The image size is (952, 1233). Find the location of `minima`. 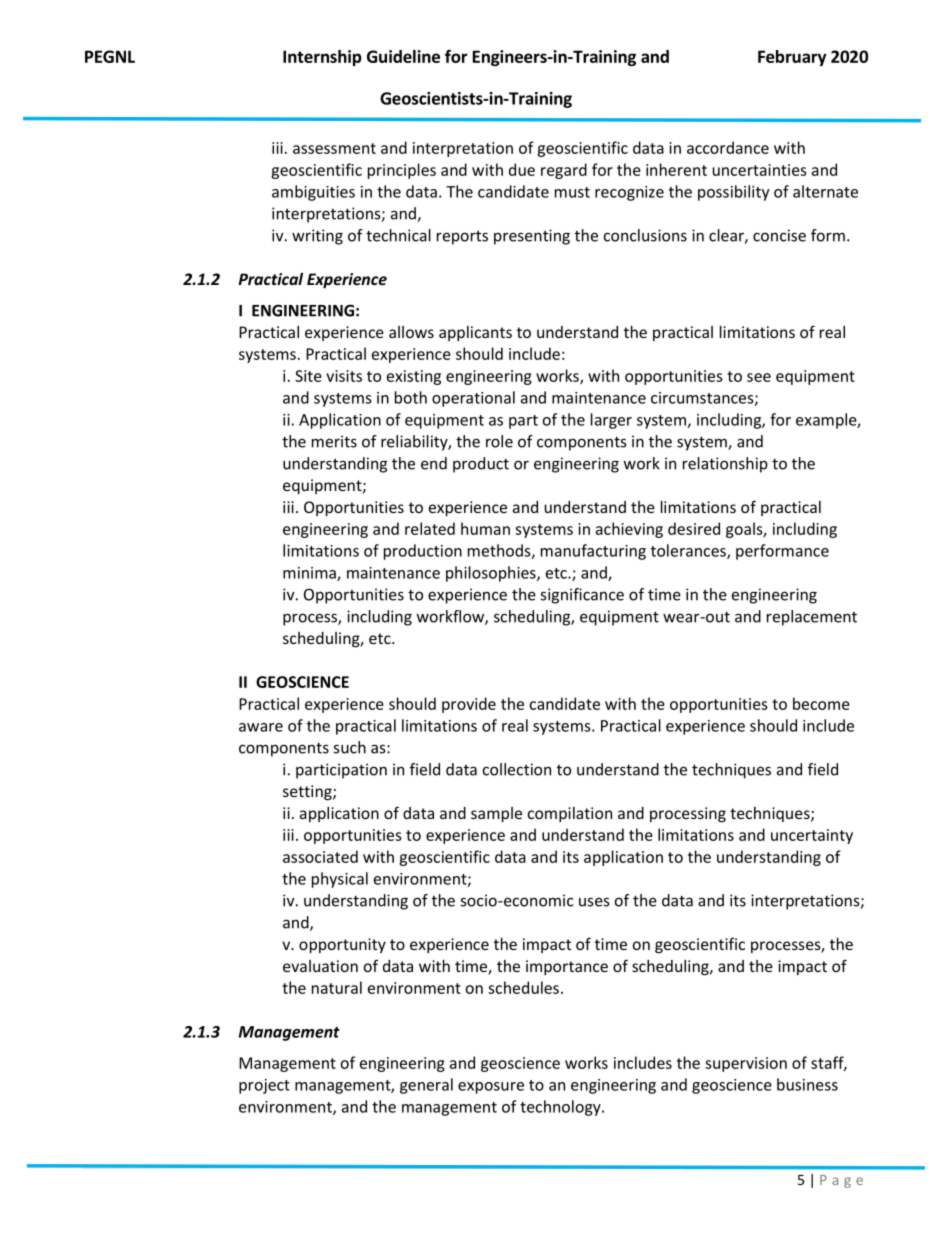

minima is located at coordinates (310, 574).
